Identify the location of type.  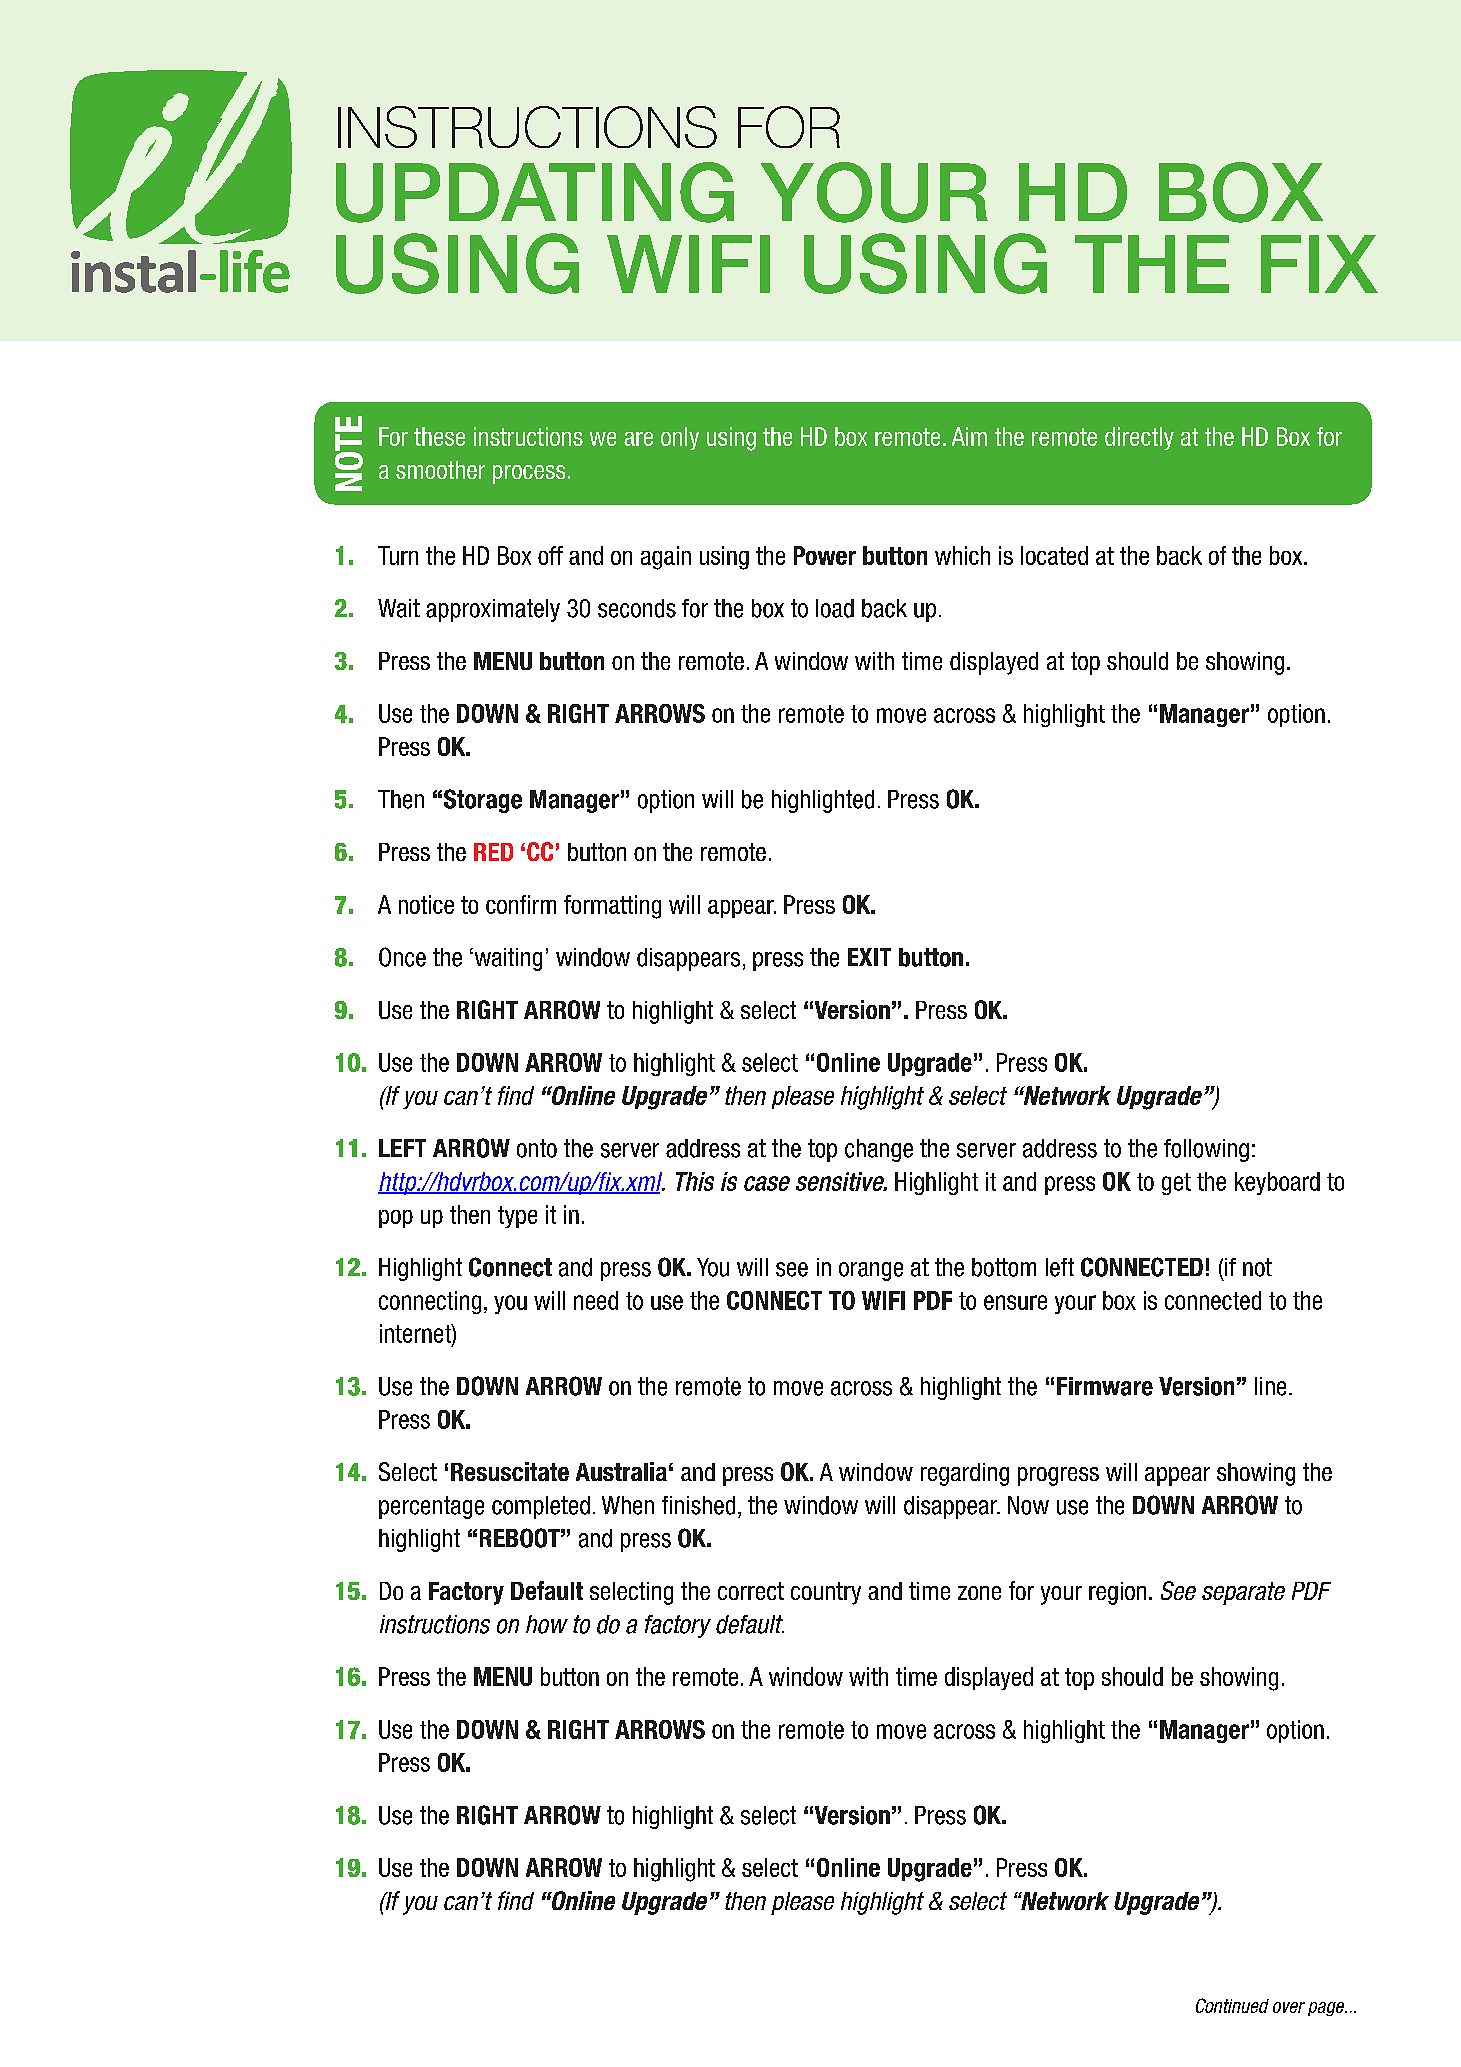
(517, 1217).
